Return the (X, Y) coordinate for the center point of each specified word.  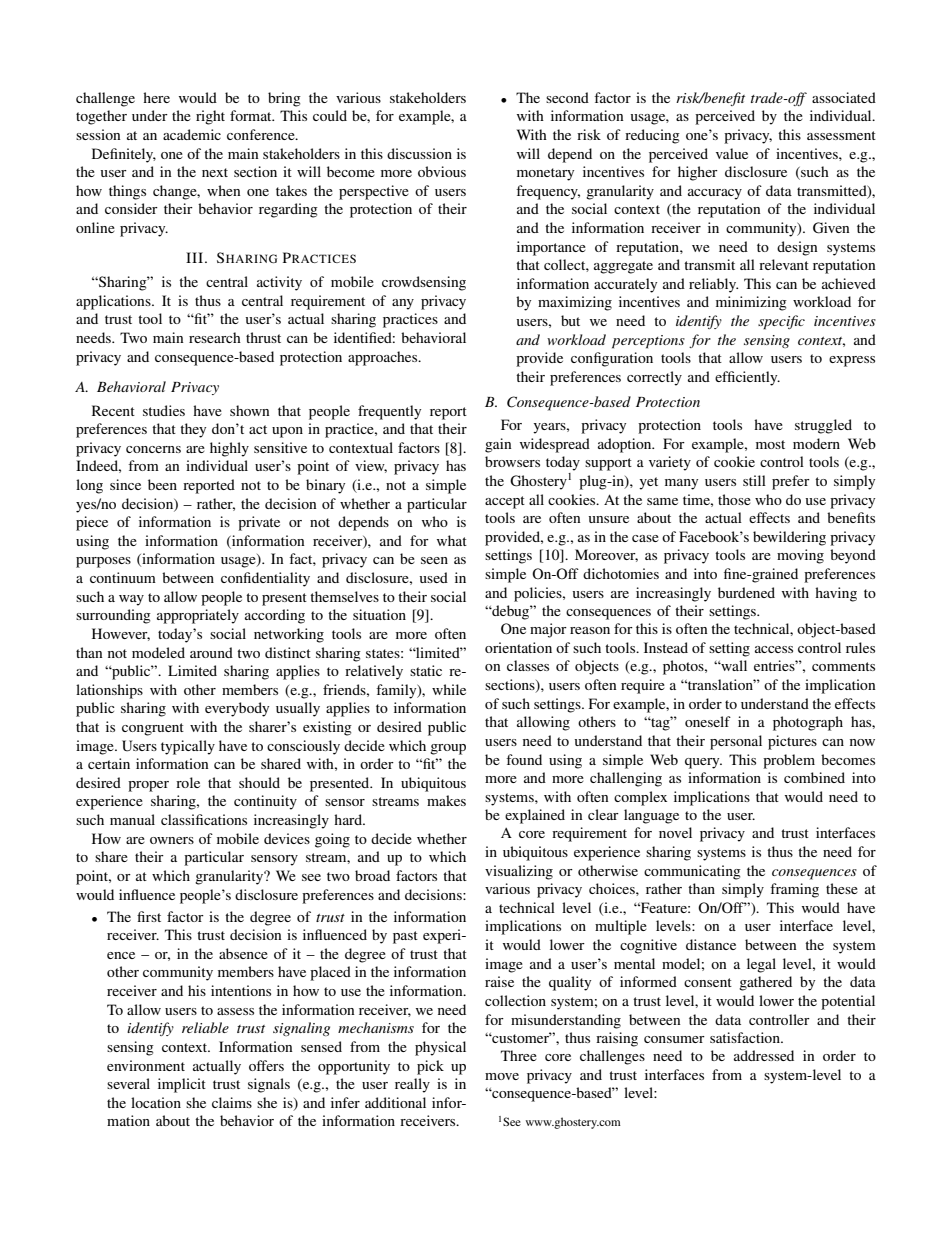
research (215, 337)
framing (794, 890)
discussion (419, 153)
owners (172, 840)
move (502, 1076)
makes (446, 800)
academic (192, 134)
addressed (764, 1055)
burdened (746, 592)
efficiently (747, 378)
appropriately (198, 616)
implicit (182, 1085)
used (434, 577)
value (732, 153)
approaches (384, 358)
